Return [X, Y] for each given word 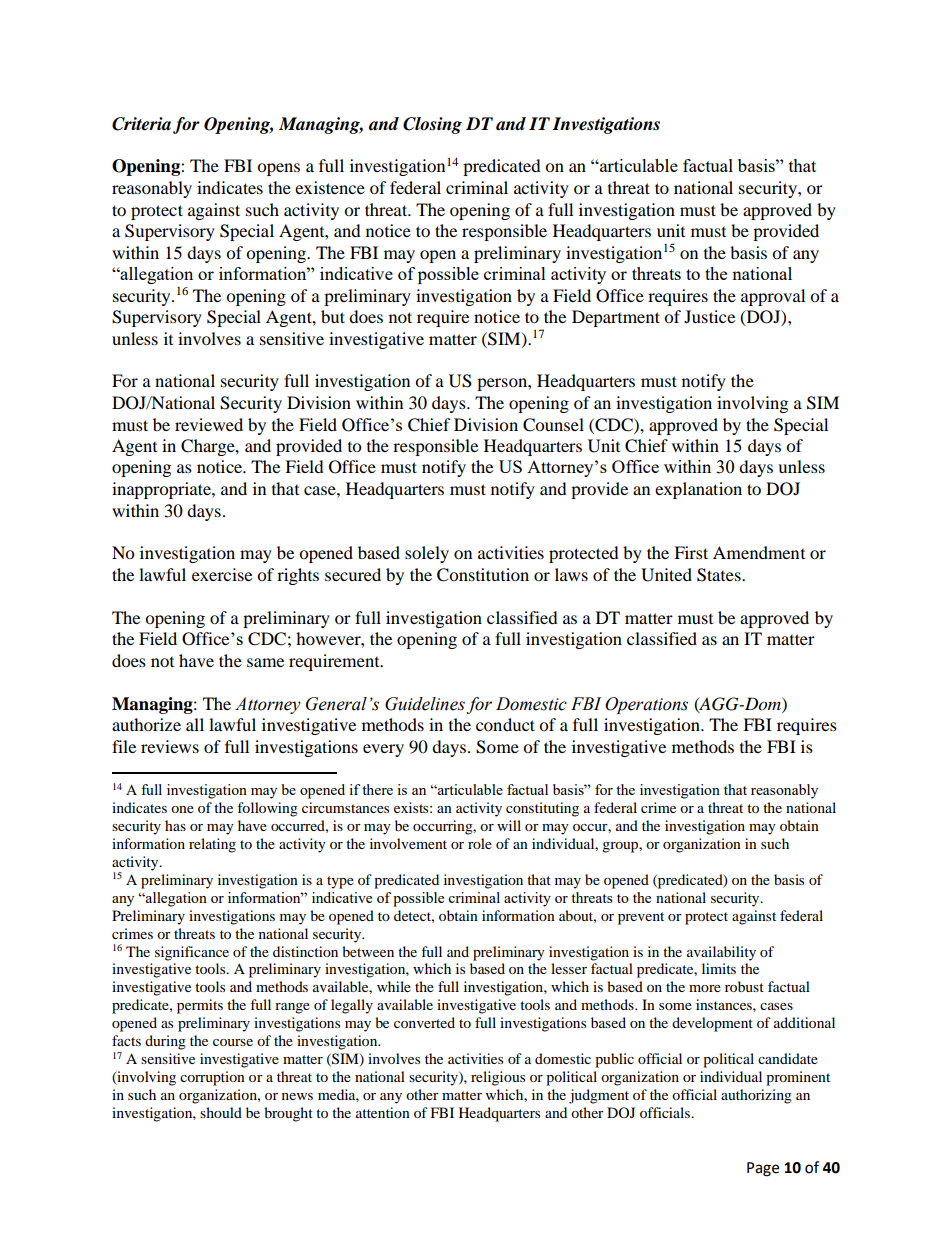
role [480, 843]
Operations [646, 705]
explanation [698, 490]
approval [773, 297]
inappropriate [162, 490]
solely [427, 554]
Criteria [141, 124]
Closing [432, 125]
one [182, 809]
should [221, 1112]
